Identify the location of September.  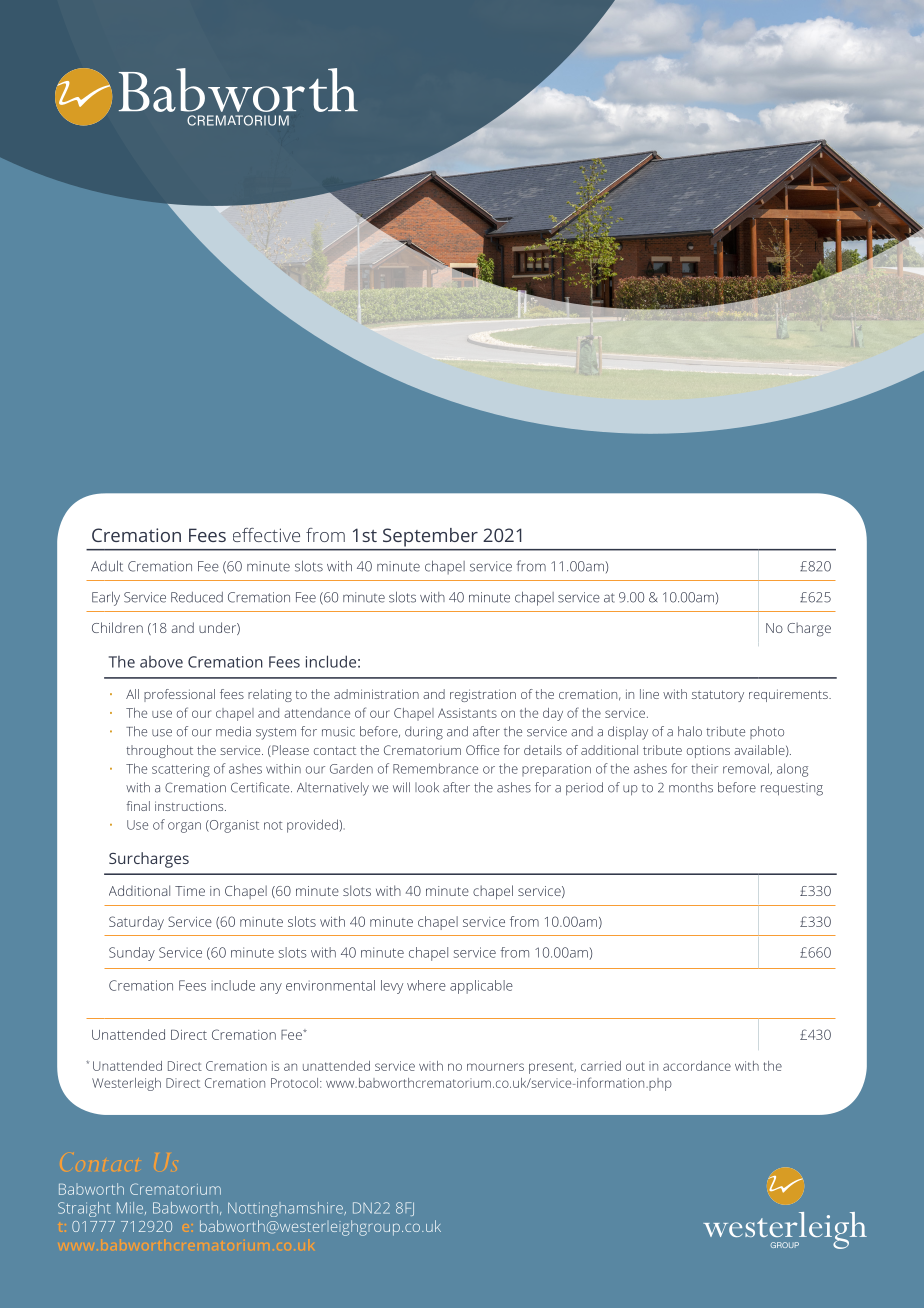
(430, 537).
